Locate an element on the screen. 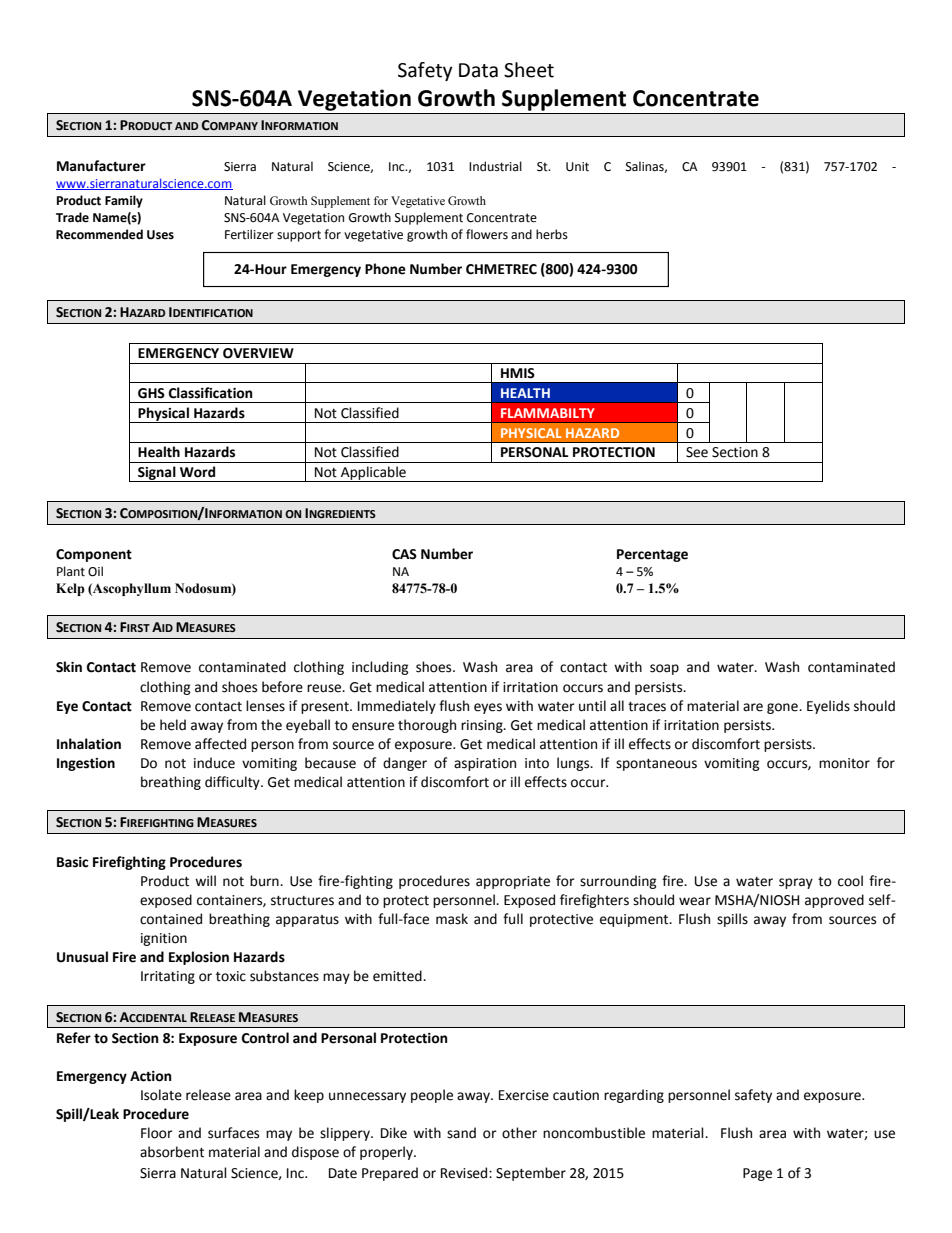 Image resolution: width=952 pixels, height=1233 pixels. sand is located at coordinates (461, 1133).
